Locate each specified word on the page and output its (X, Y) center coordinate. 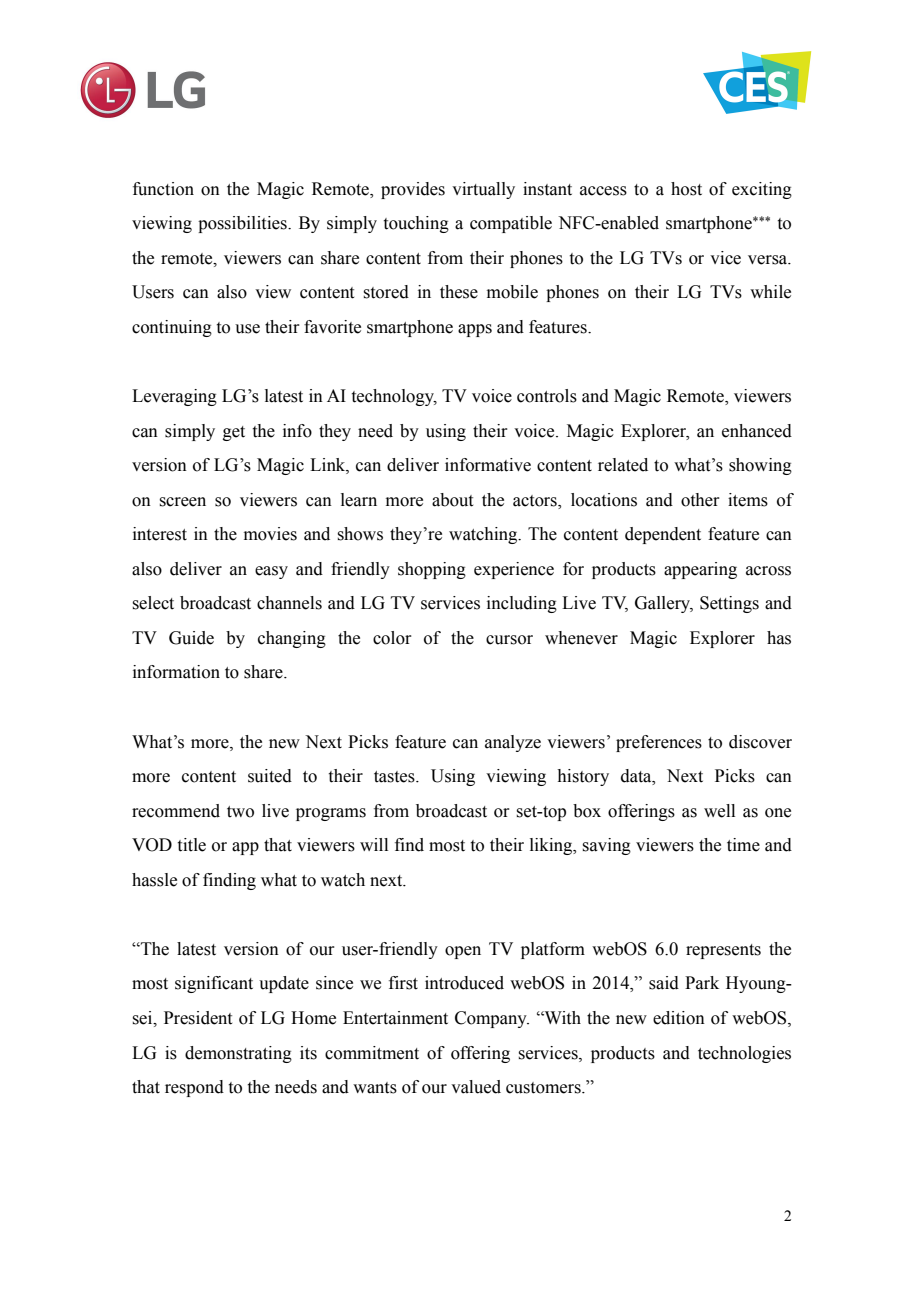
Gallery (664, 604)
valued (476, 1087)
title (192, 845)
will (374, 844)
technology (394, 397)
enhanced (757, 431)
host (686, 189)
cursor (509, 640)
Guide (191, 638)
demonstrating (238, 1054)
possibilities (243, 224)
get (234, 433)
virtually (483, 190)
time (743, 845)
